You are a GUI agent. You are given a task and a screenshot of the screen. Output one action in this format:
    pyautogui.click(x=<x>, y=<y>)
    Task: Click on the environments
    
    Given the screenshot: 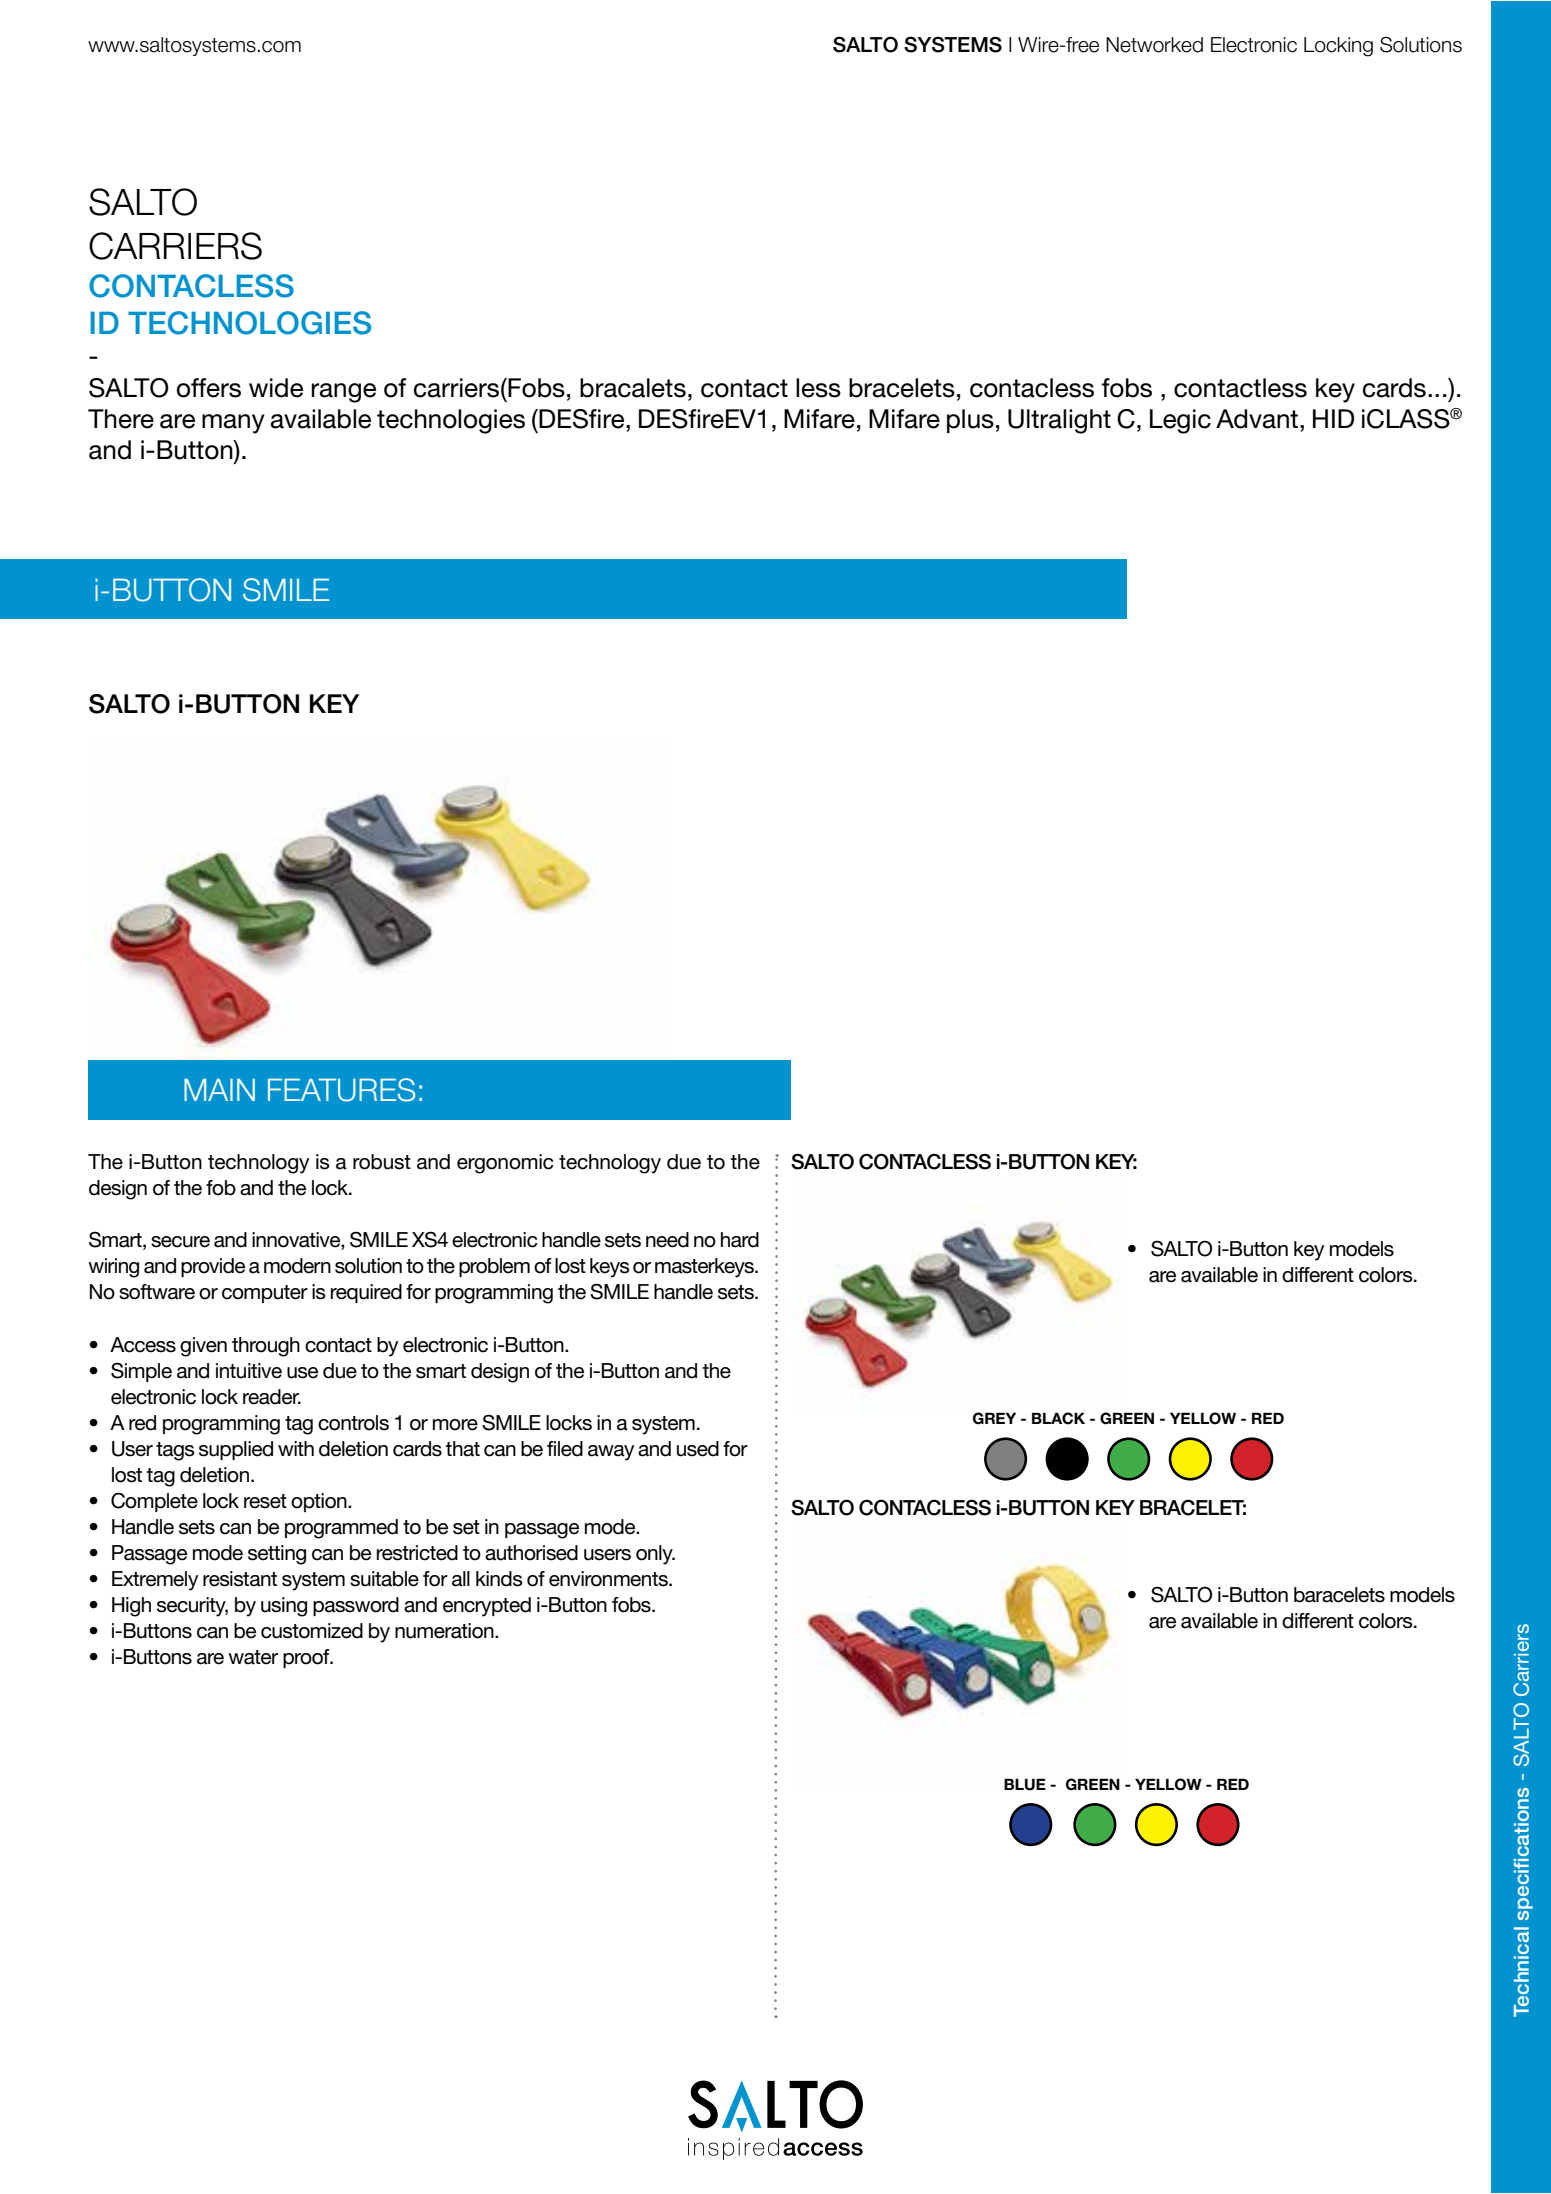 What is the action you would take?
    pyautogui.click(x=609, y=1579)
